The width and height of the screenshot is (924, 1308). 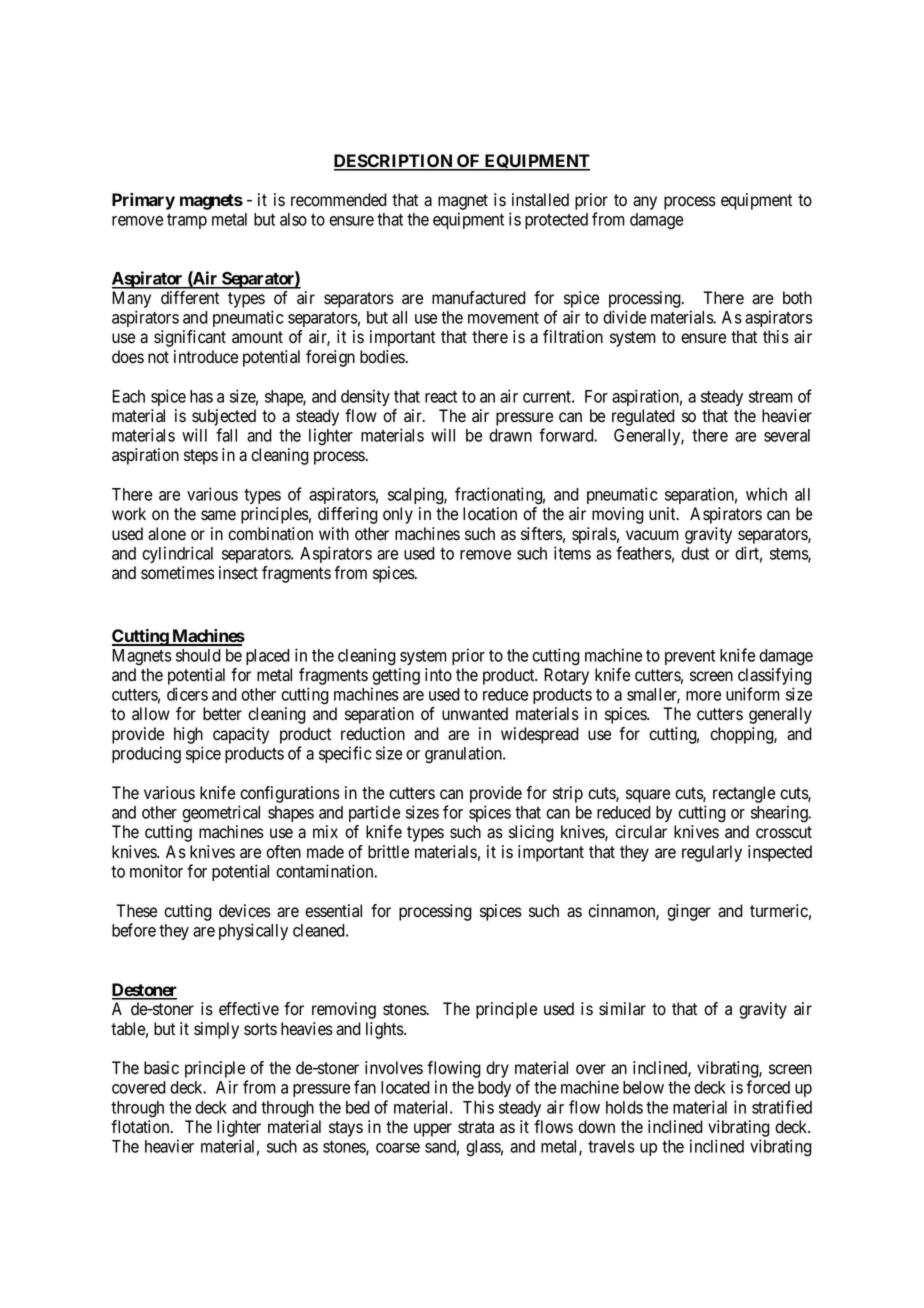 I want to click on both, so click(x=797, y=298).
